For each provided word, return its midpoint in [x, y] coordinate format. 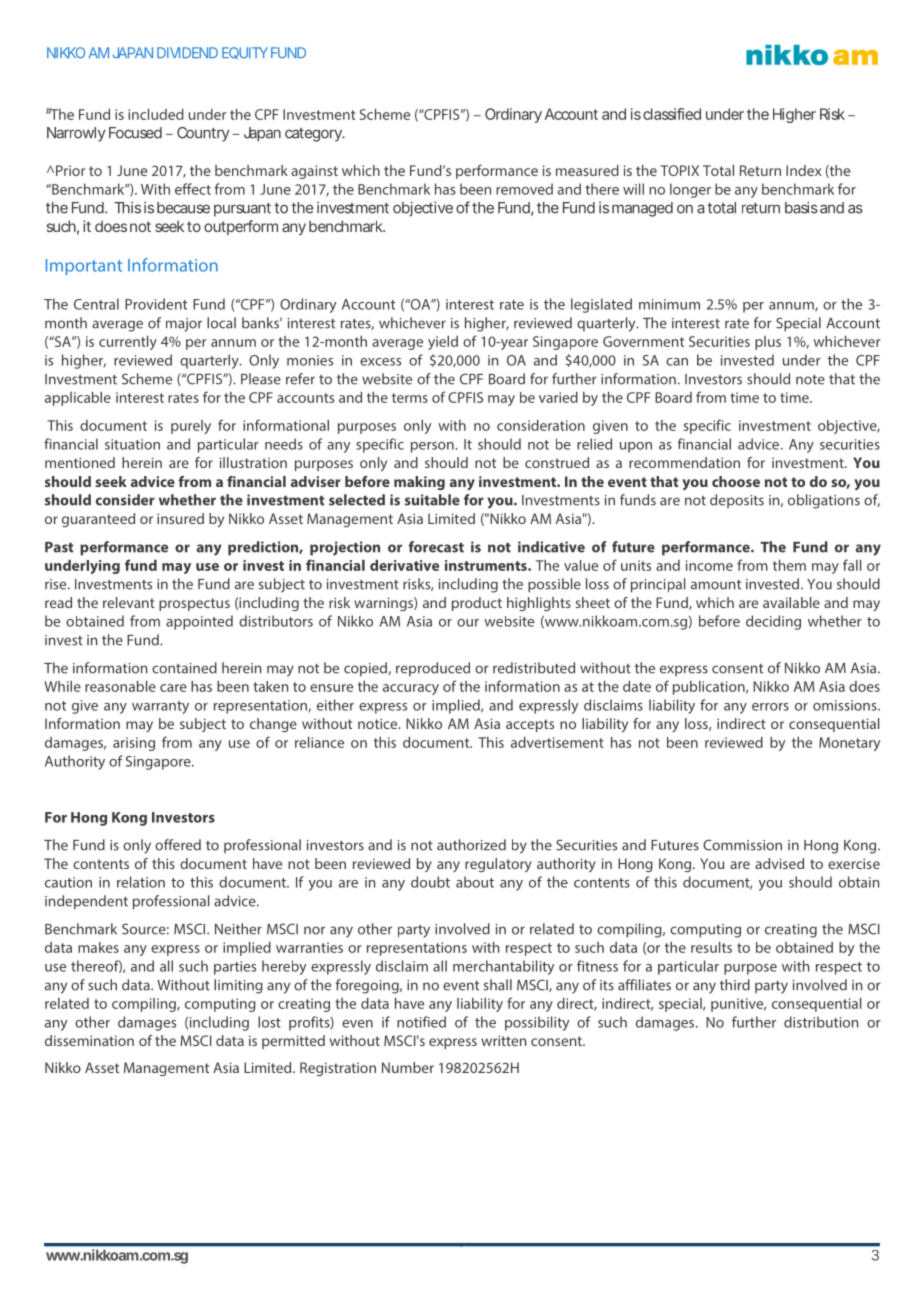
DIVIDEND [187, 52]
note [810, 379]
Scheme [147, 379]
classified [672, 114]
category [314, 135]
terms [410, 398]
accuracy [411, 689]
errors [770, 707]
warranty [160, 707]
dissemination [89, 1040]
